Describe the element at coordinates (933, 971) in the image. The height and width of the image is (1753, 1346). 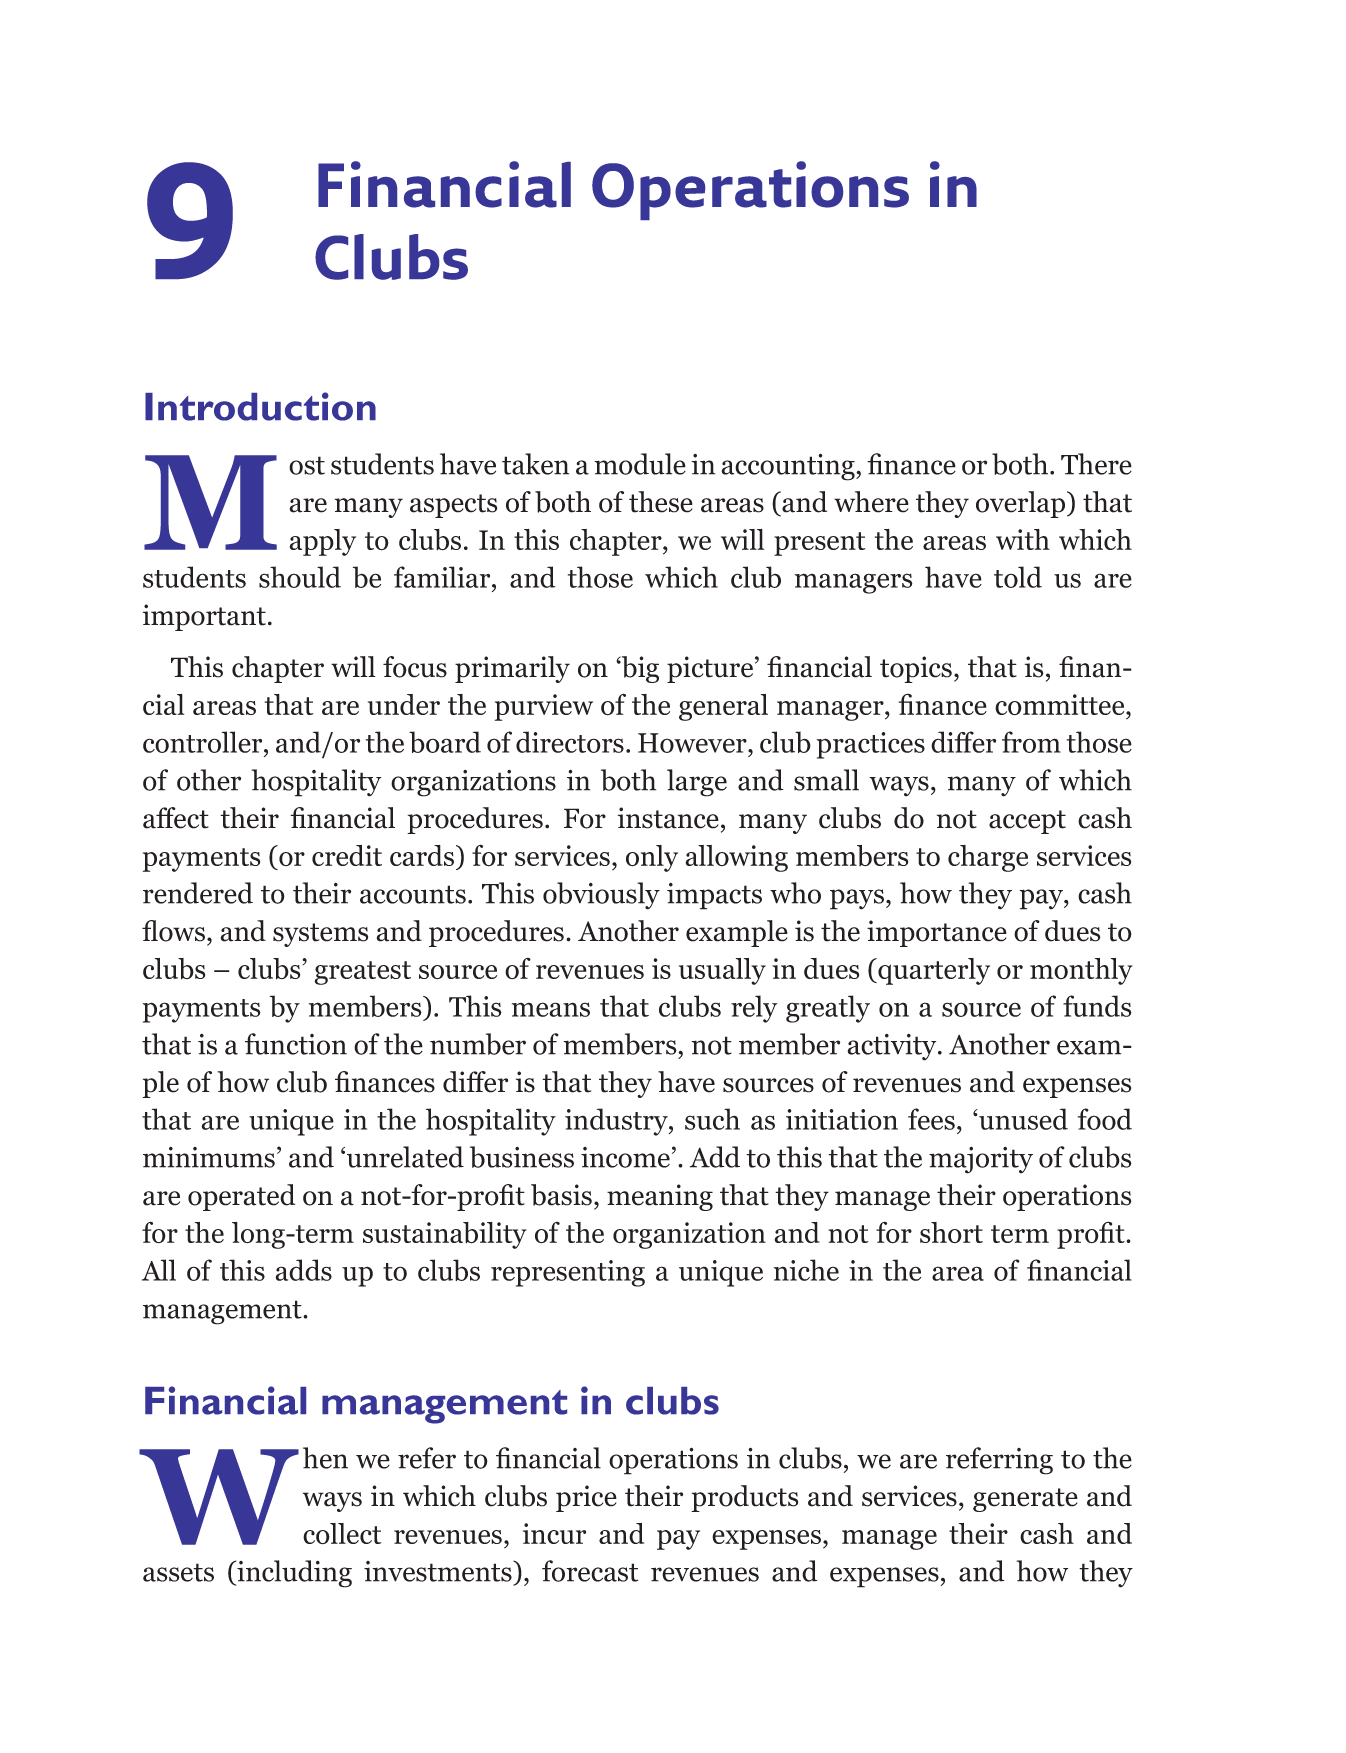
I see `quarterly` at that location.
